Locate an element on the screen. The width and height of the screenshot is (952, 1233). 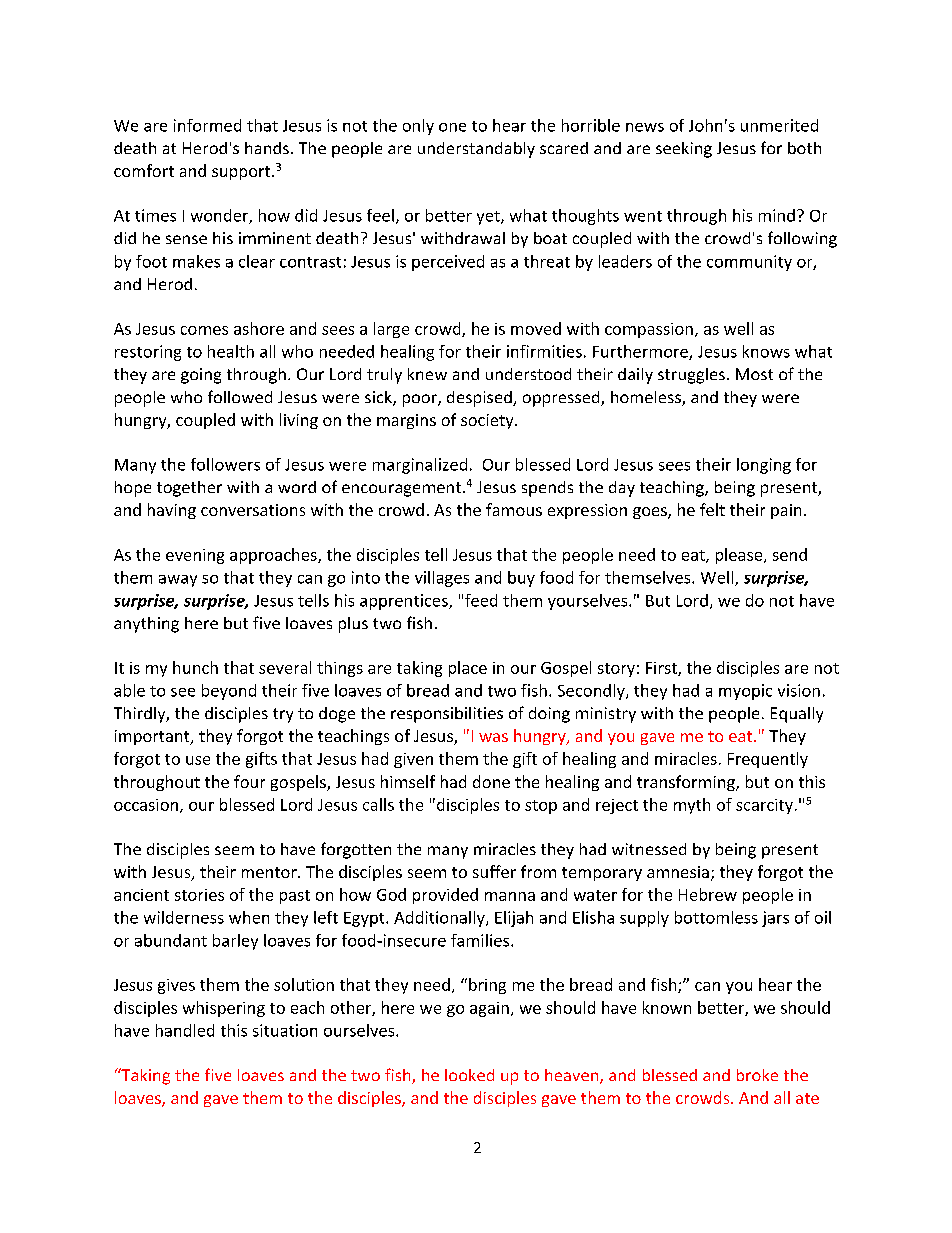
looked is located at coordinates (469, 1075).
